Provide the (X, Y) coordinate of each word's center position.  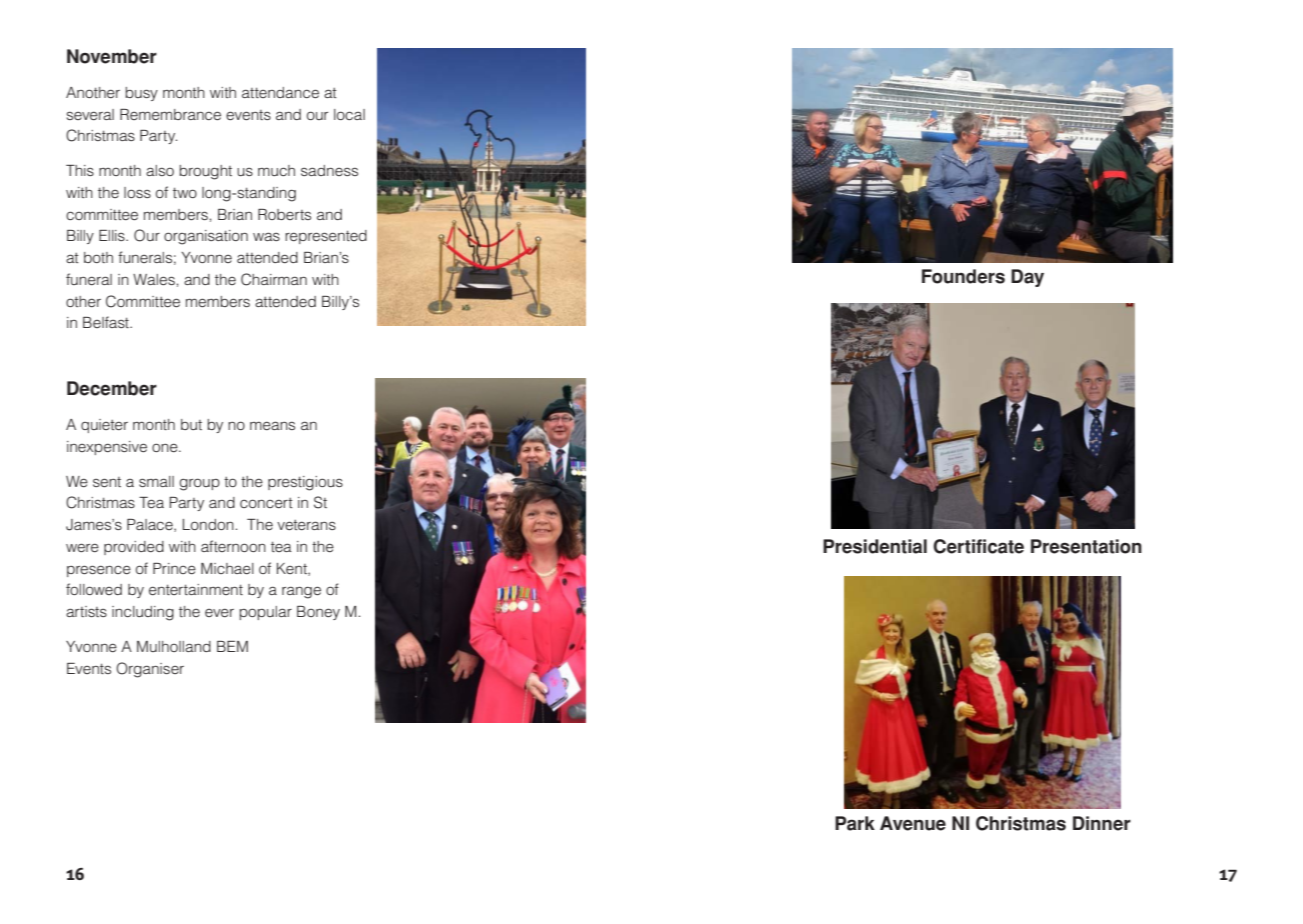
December (112, 388)
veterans (306, 525)
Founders (963, 276)
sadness (329, 170)
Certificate (978, 546)
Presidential (875, 546)
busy (141, 94)
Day (1027, 278)
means (272, 425)
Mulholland (174, 646)
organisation (206, 237)
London (208, 524)
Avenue (913, 823)
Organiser (150, 670)
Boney (318, 613)
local (349, 114)
